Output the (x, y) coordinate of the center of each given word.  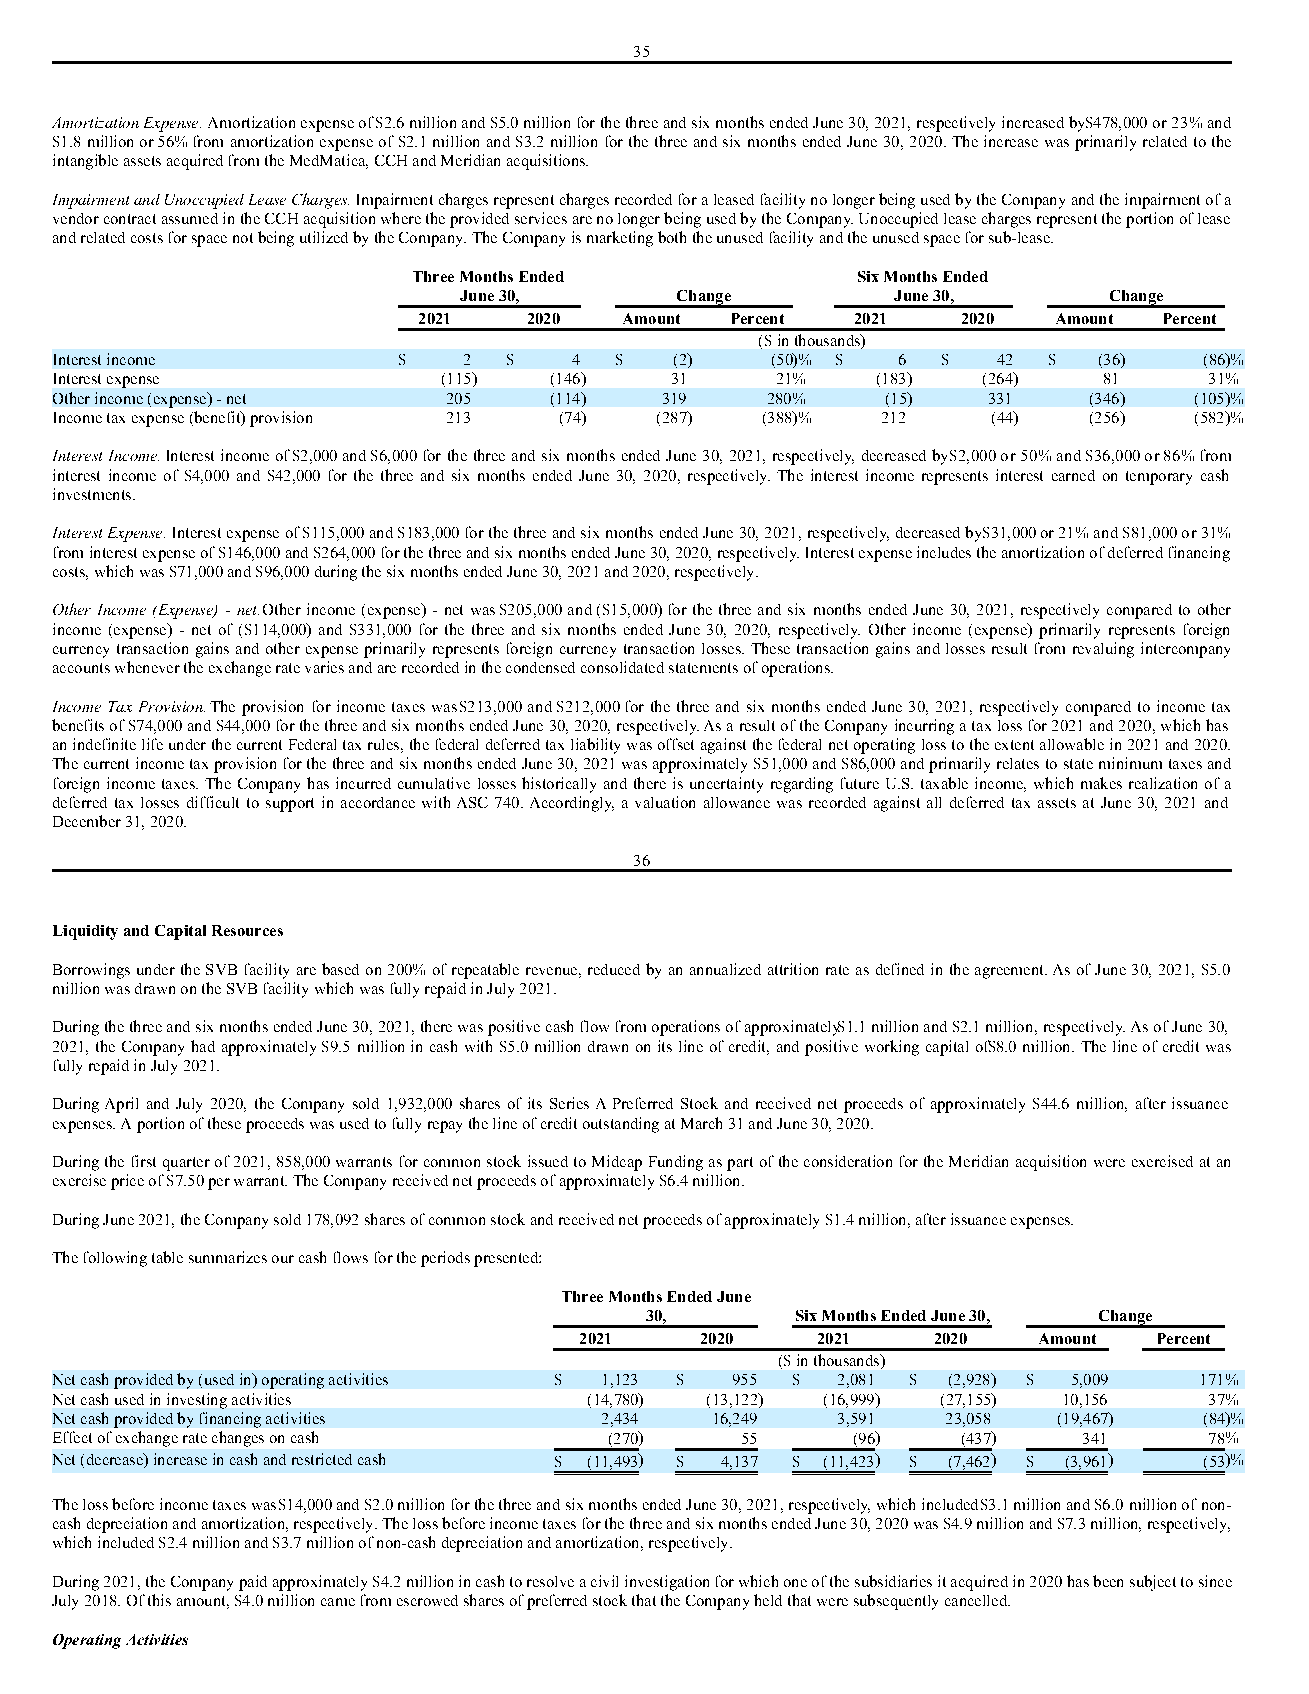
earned (1073, 475)
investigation (667, 1583)
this (159, 1600)
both (672, 237)
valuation (665, 802)
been (1108, 1581)
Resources (247, 930)
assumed (190, 218)
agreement (1010, 972)
